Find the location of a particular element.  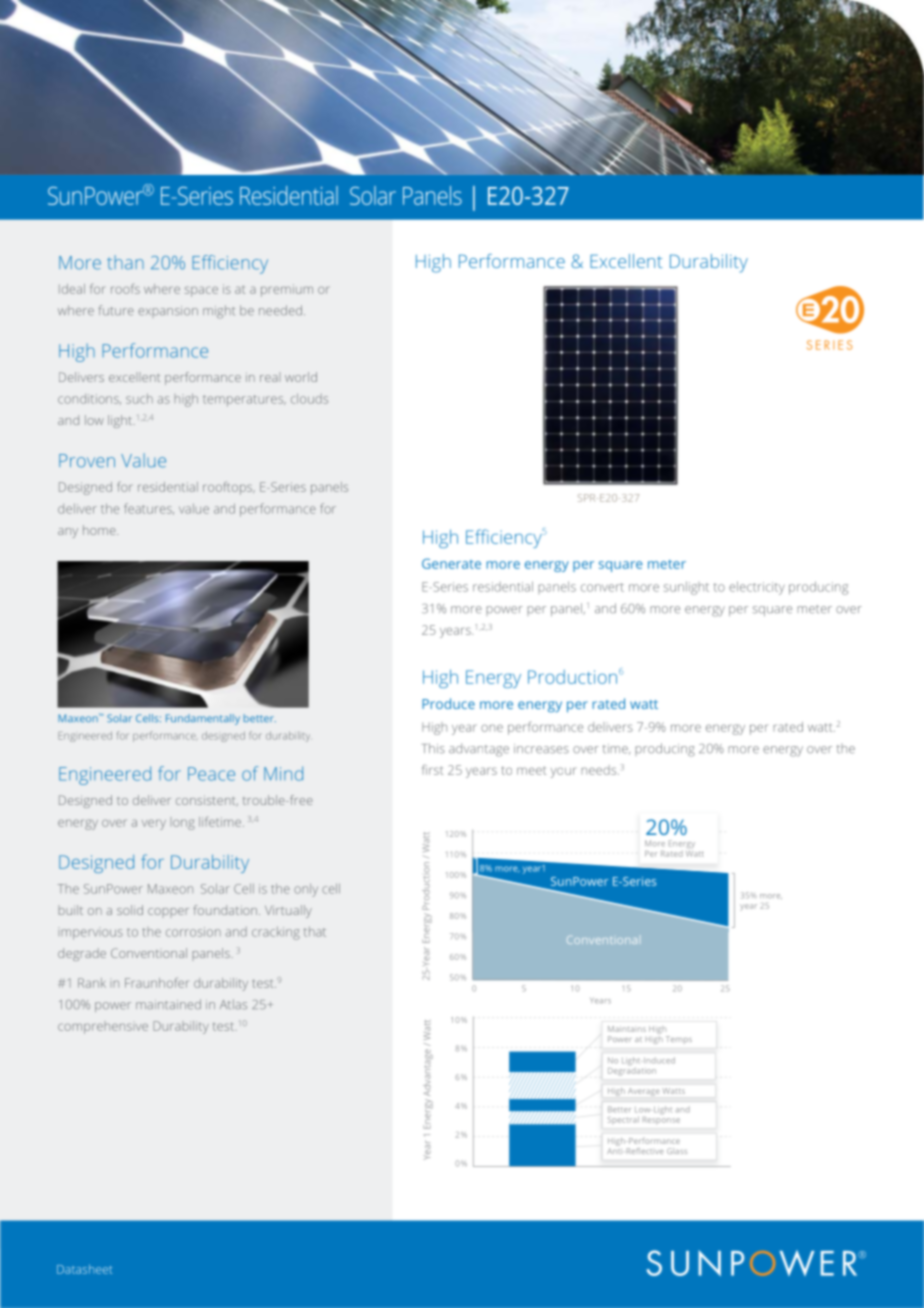

roofs is located at coordinates (125, 289).
